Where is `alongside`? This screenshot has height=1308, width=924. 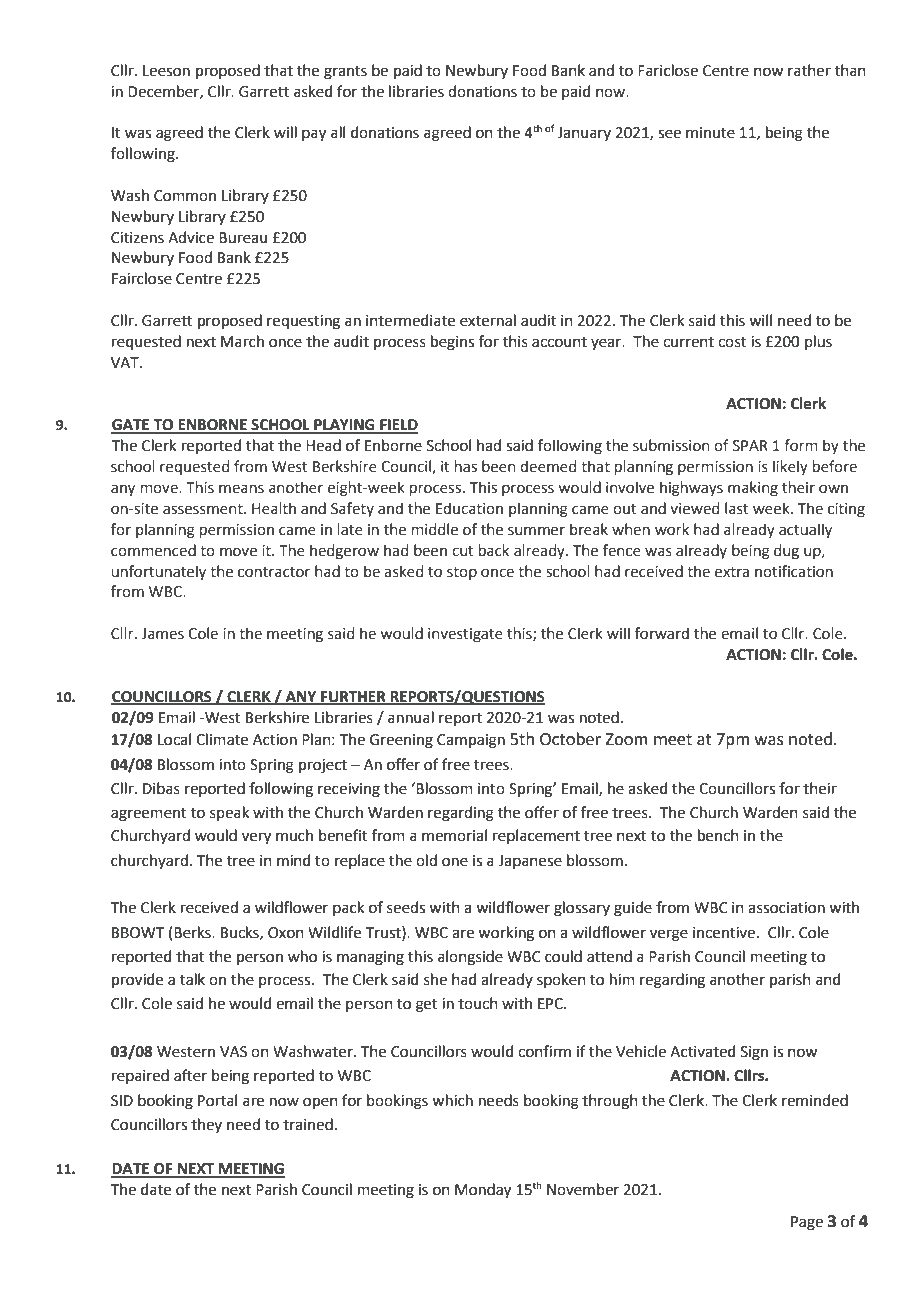 alongside is located at coordinates (470, 958).
